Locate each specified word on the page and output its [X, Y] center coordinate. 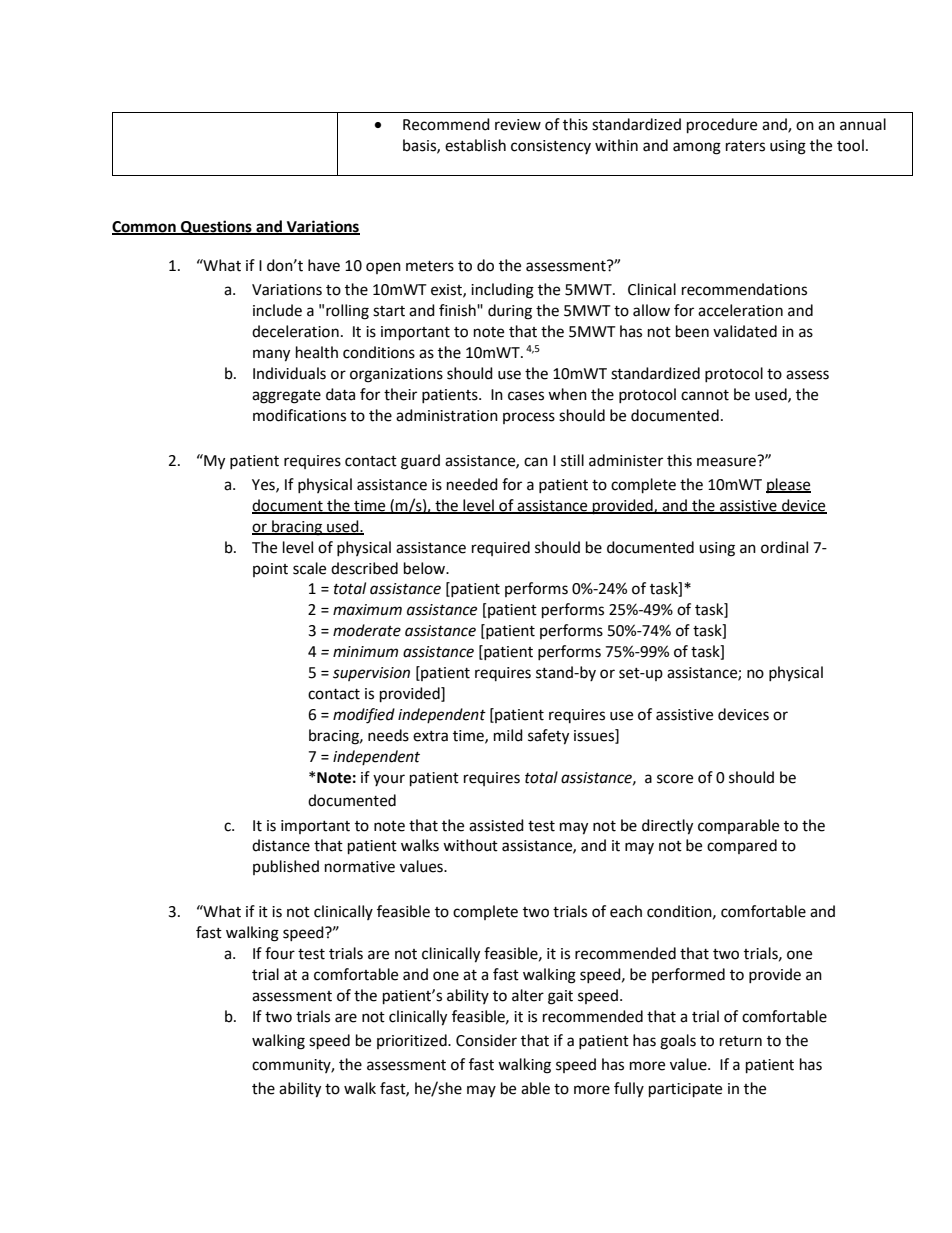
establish [475, 145]
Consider [486, 1040]
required [501, 548]
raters [745, 146]
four [280, 953]
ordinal [784, 547]
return [741, 1041]
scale [309, 568]
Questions [216, 227]
